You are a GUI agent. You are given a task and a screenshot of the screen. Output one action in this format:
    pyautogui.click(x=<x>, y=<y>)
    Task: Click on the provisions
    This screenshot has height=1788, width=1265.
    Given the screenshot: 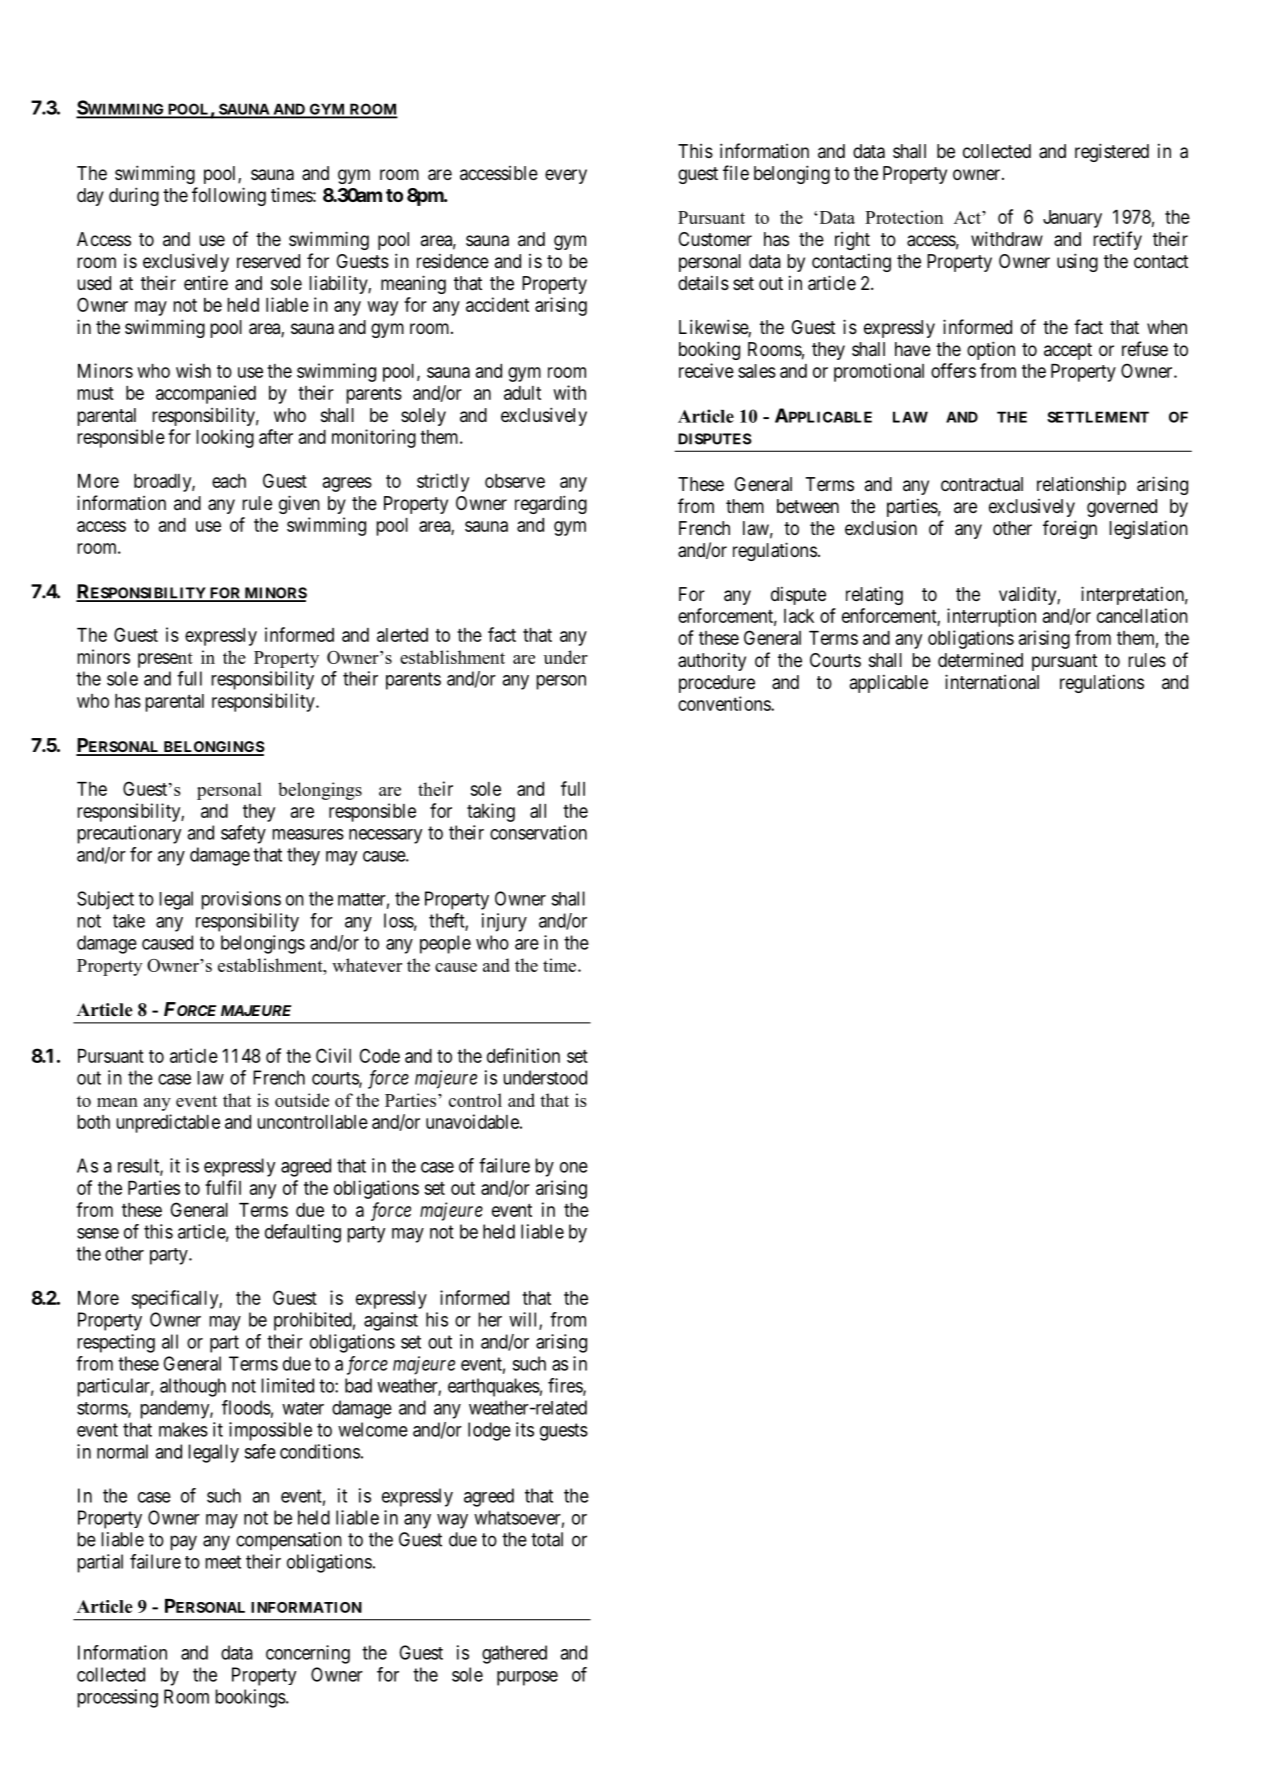 What is the action you would take?
    pyautogui.click(x=241, y=900)
